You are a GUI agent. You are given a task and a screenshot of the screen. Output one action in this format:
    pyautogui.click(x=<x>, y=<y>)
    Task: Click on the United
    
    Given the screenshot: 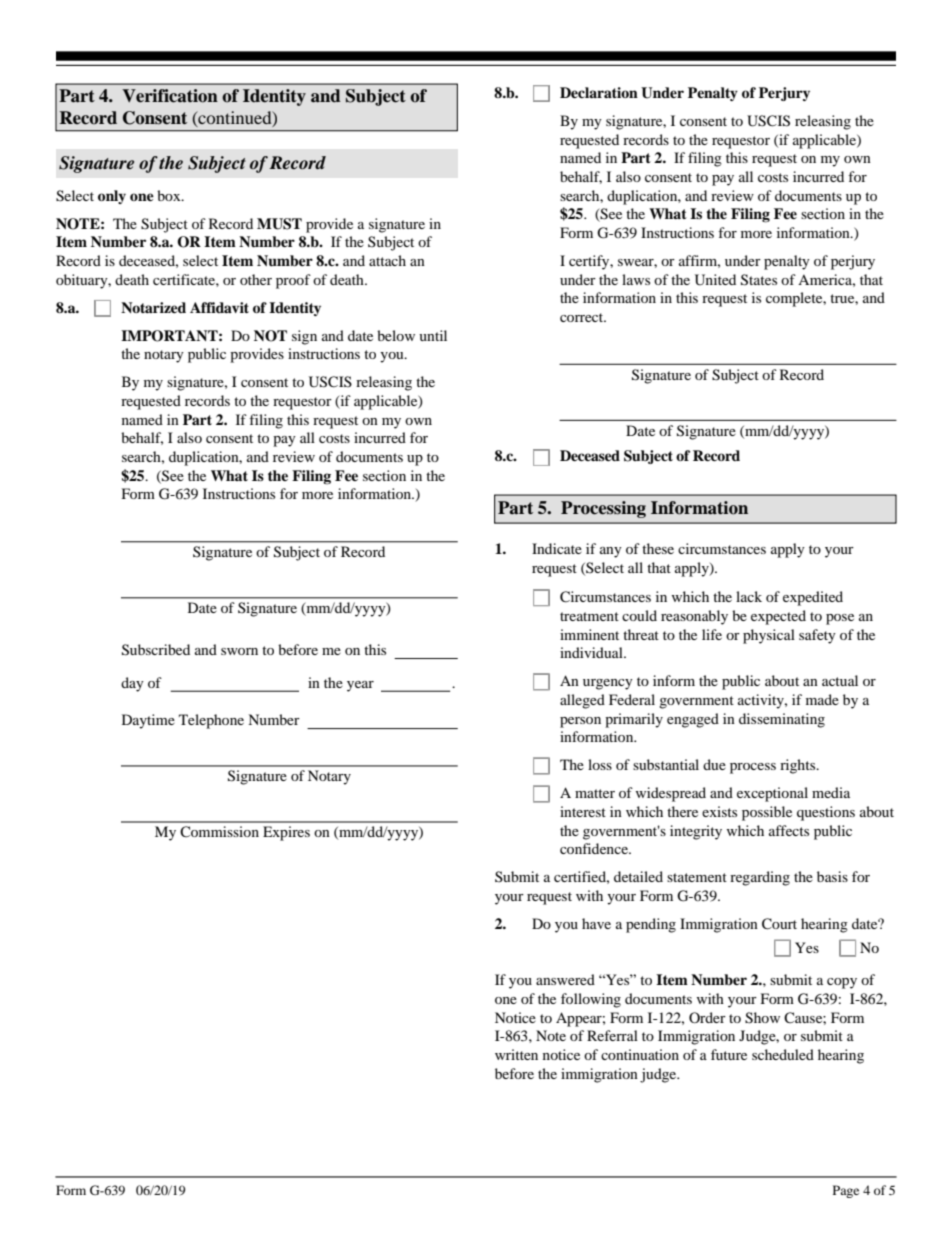 What is the action you would take?
    pyautogui.click(x=715, y=280)
